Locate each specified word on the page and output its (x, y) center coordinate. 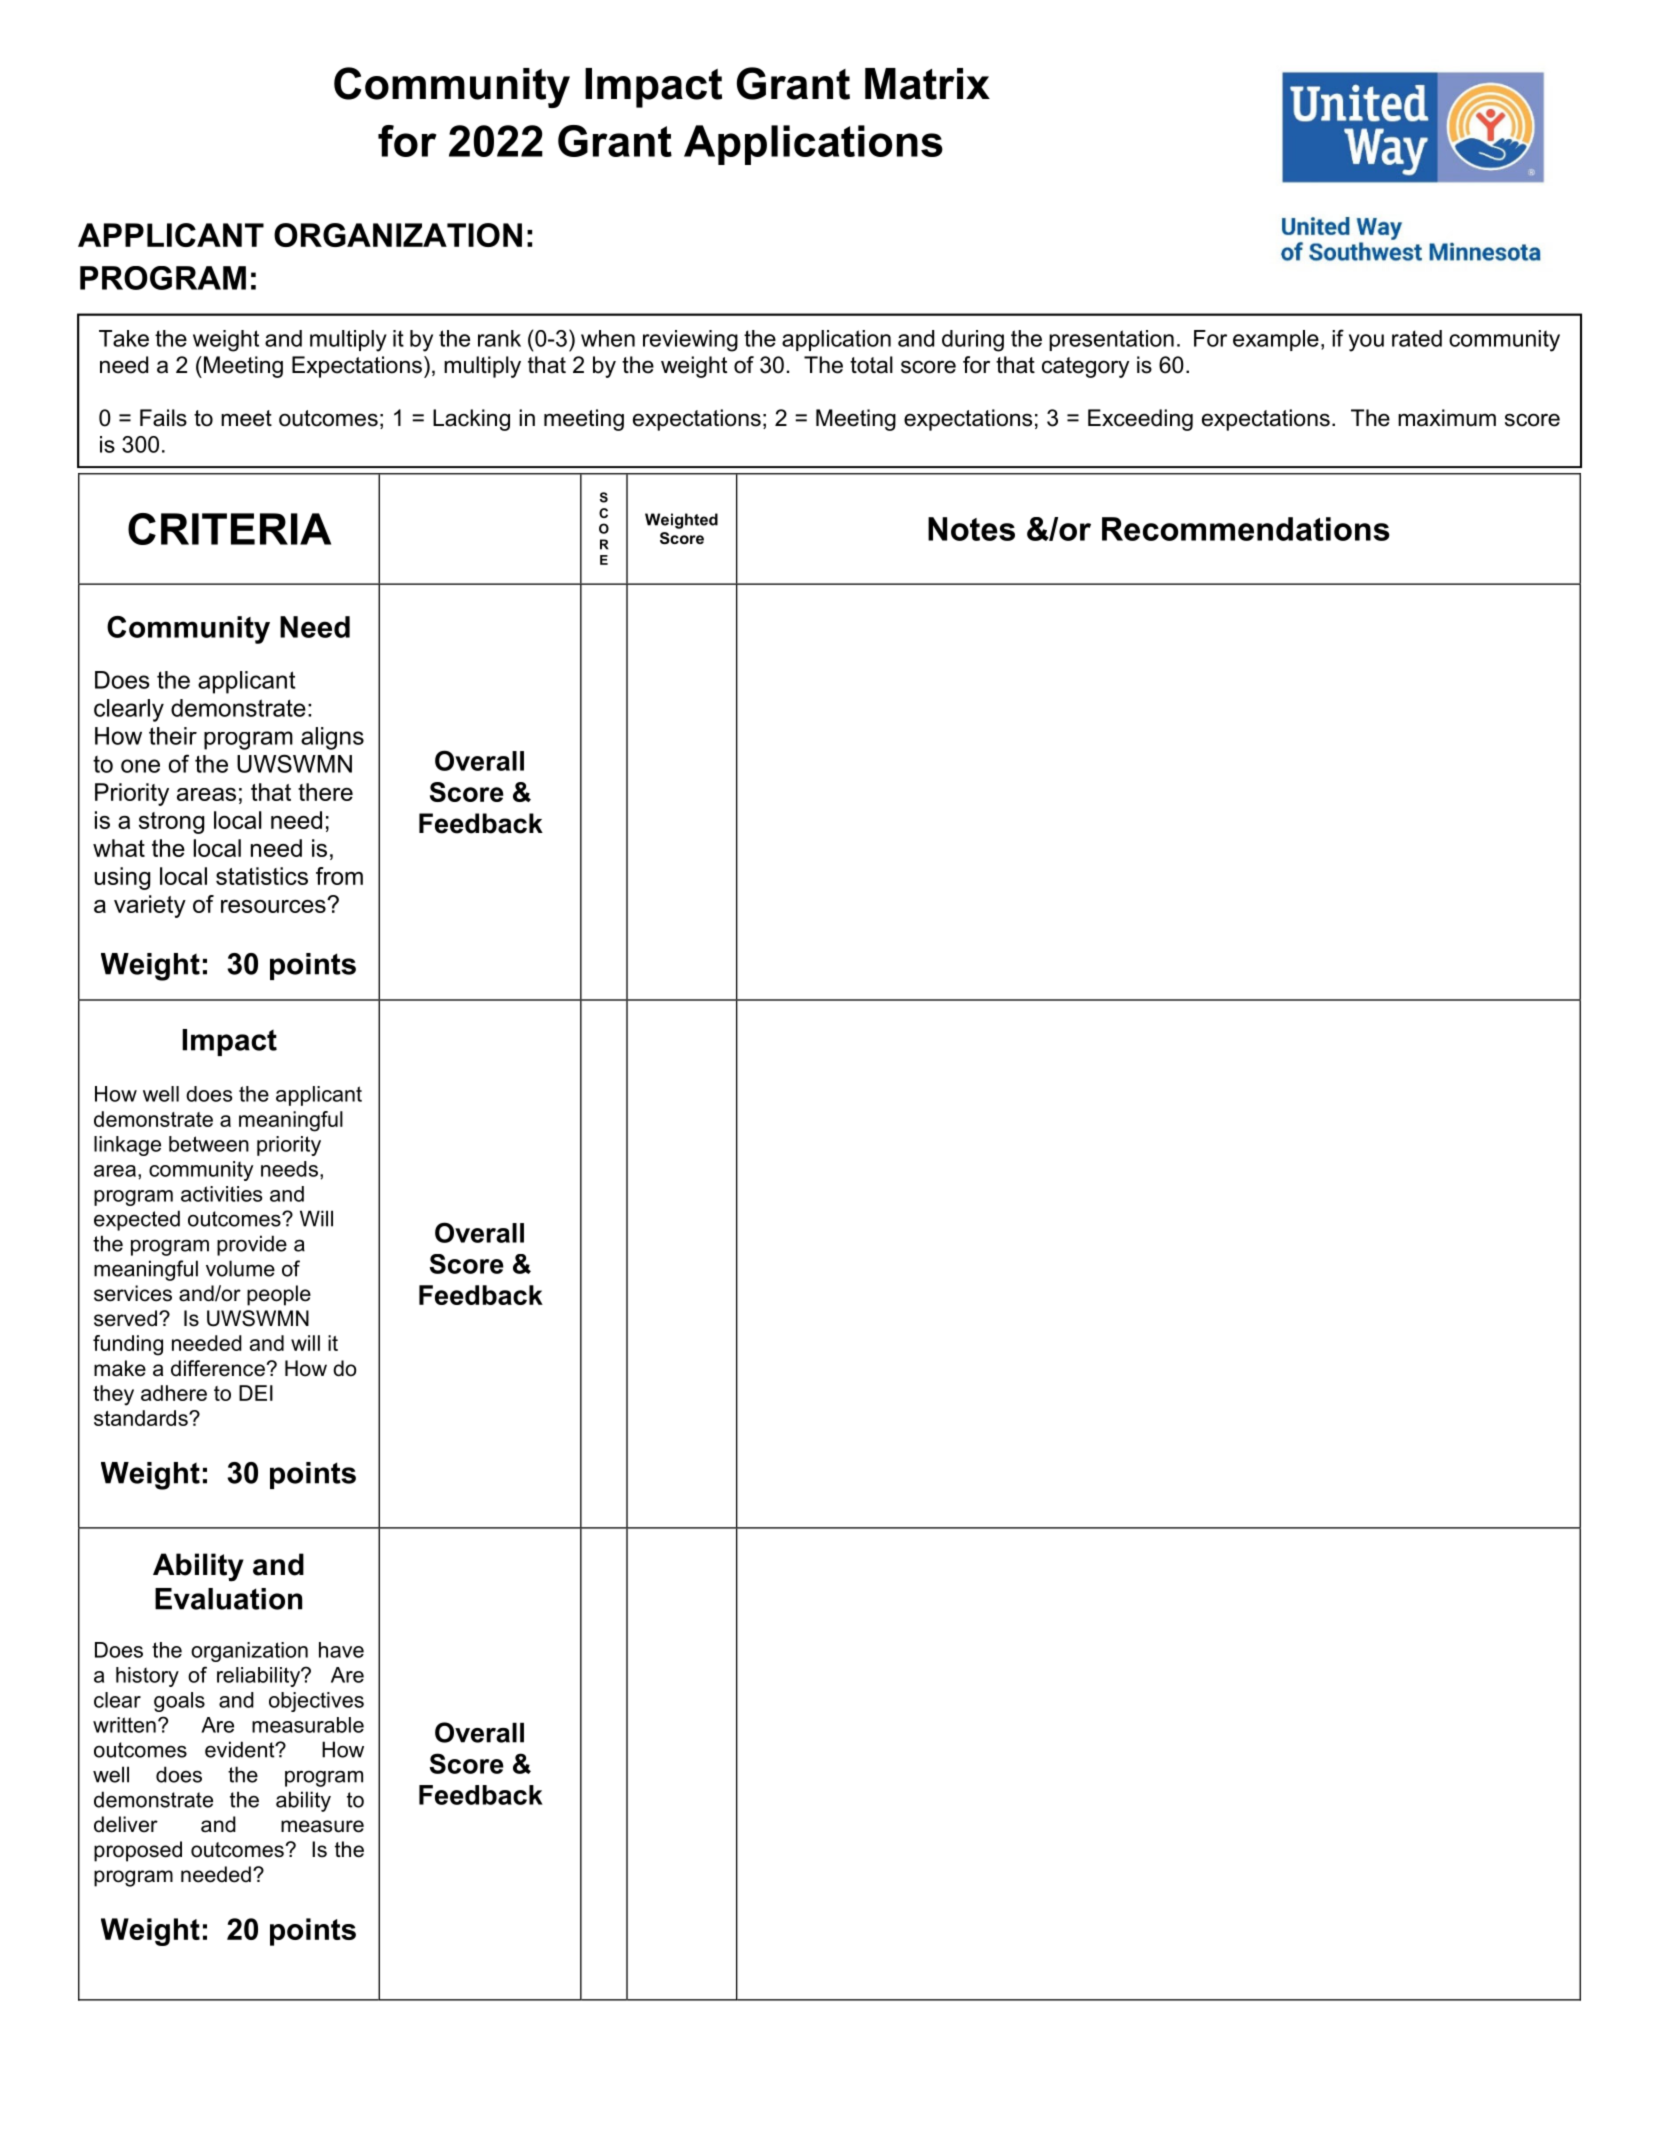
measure (322, 1826)
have (341, 1650)
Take (124, 338)
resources (274, 906)
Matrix (927, 84)
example (1276, 340)
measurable (308, 1725)
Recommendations (1246, 529)
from (339, 876)
